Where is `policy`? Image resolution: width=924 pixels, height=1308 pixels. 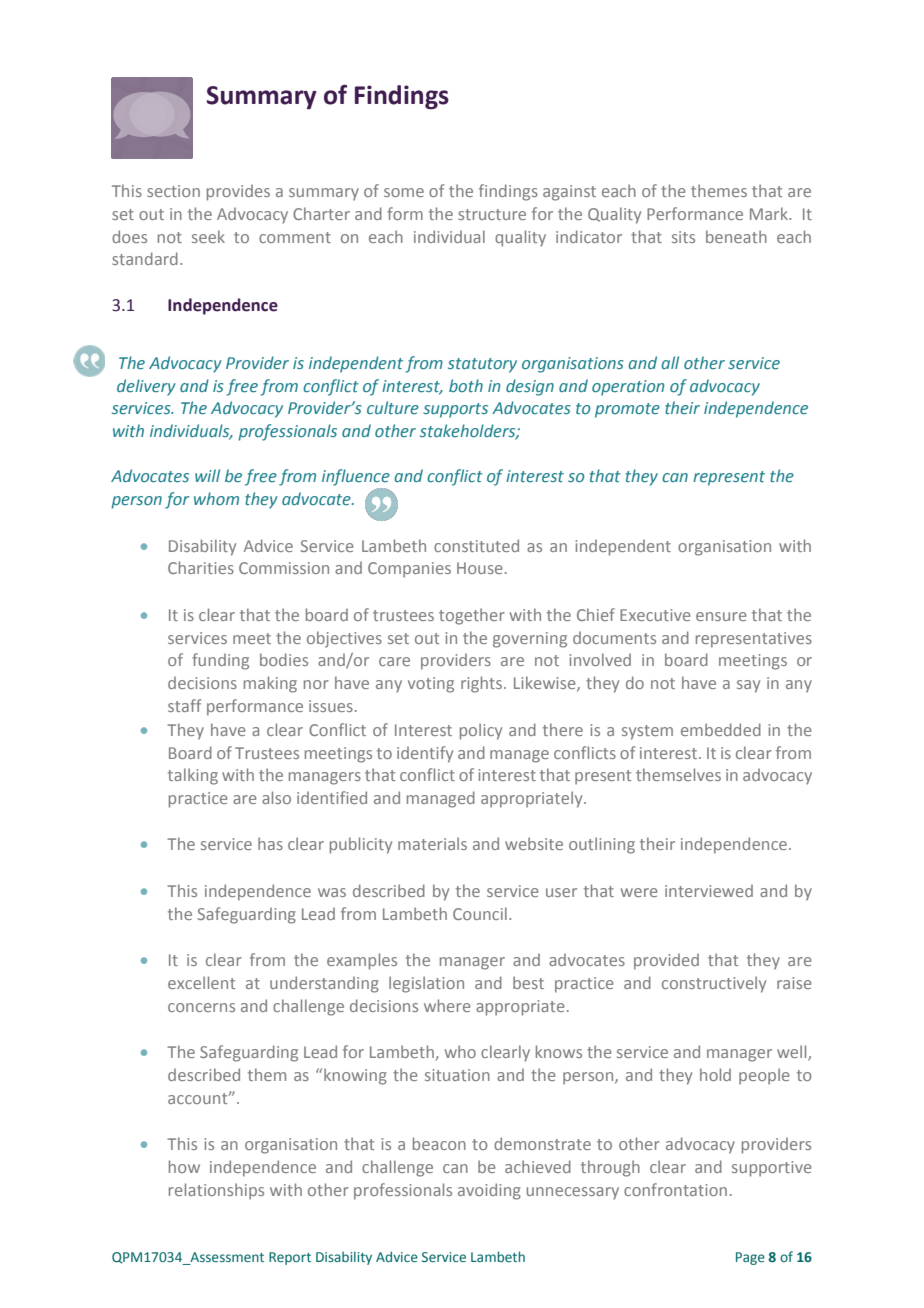 policy is located at coordinates (481, 731).
